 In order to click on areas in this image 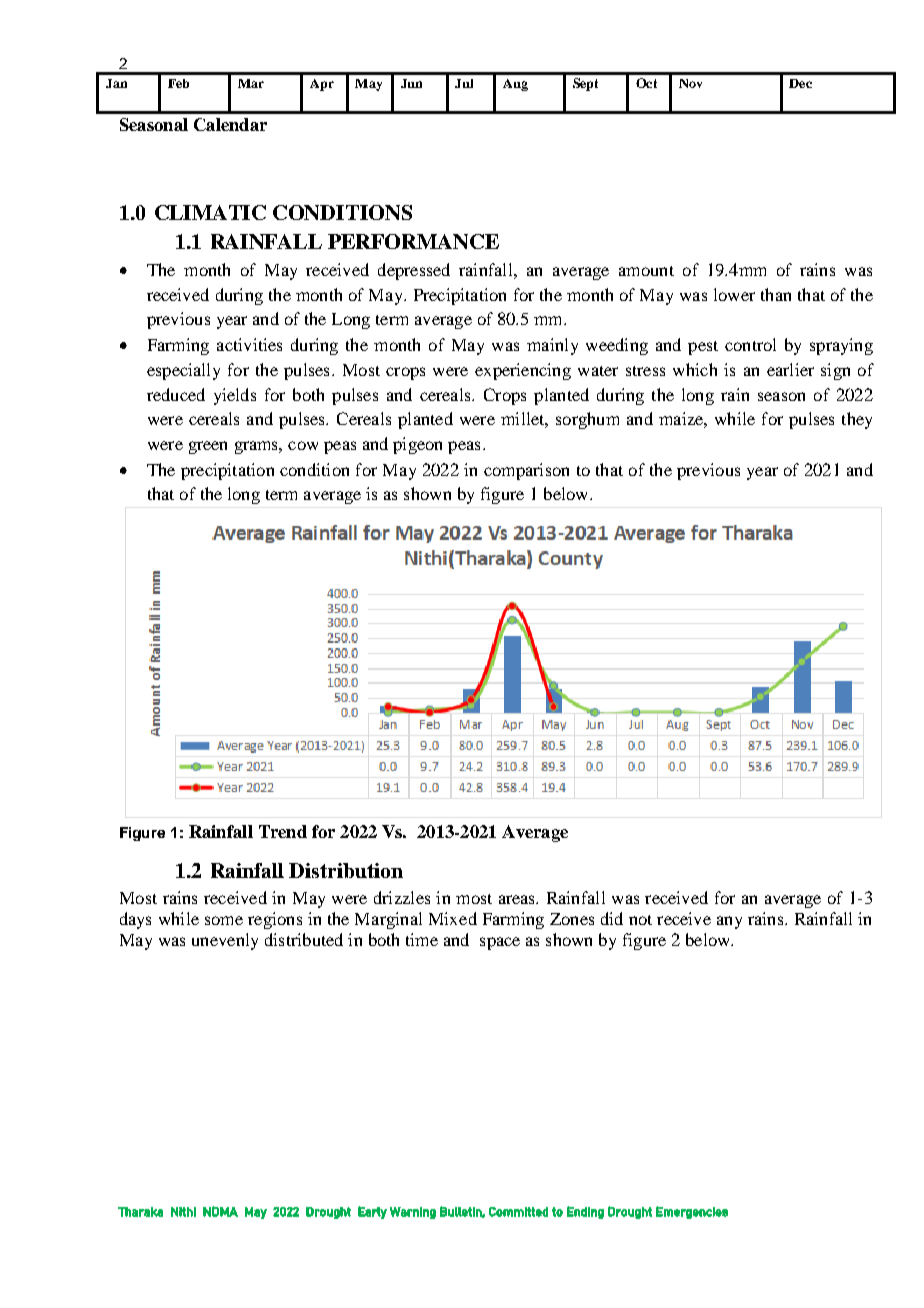, I will do `click(518, 899)`.
